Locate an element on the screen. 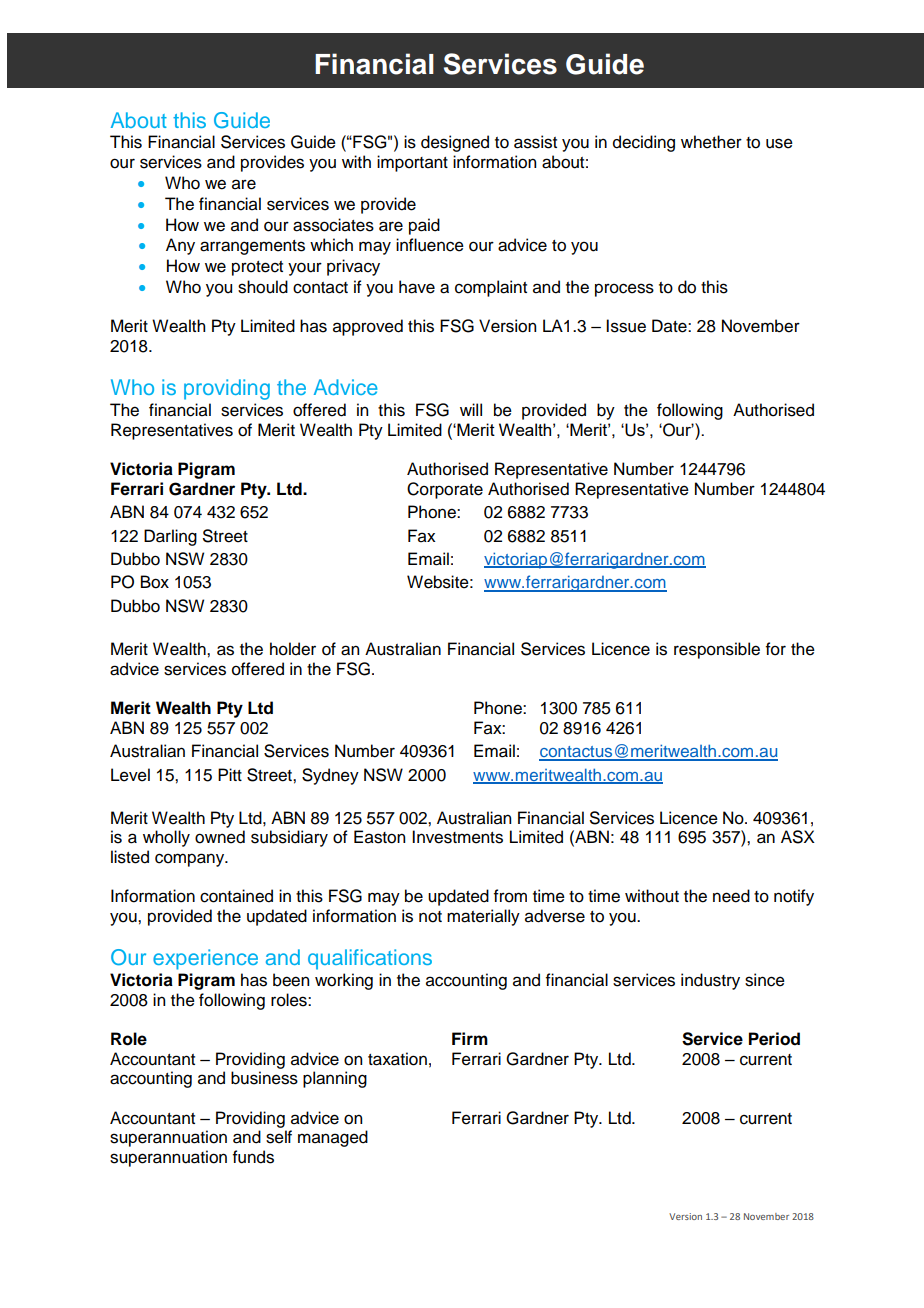  responsible is located at coordinates (717, 650).
